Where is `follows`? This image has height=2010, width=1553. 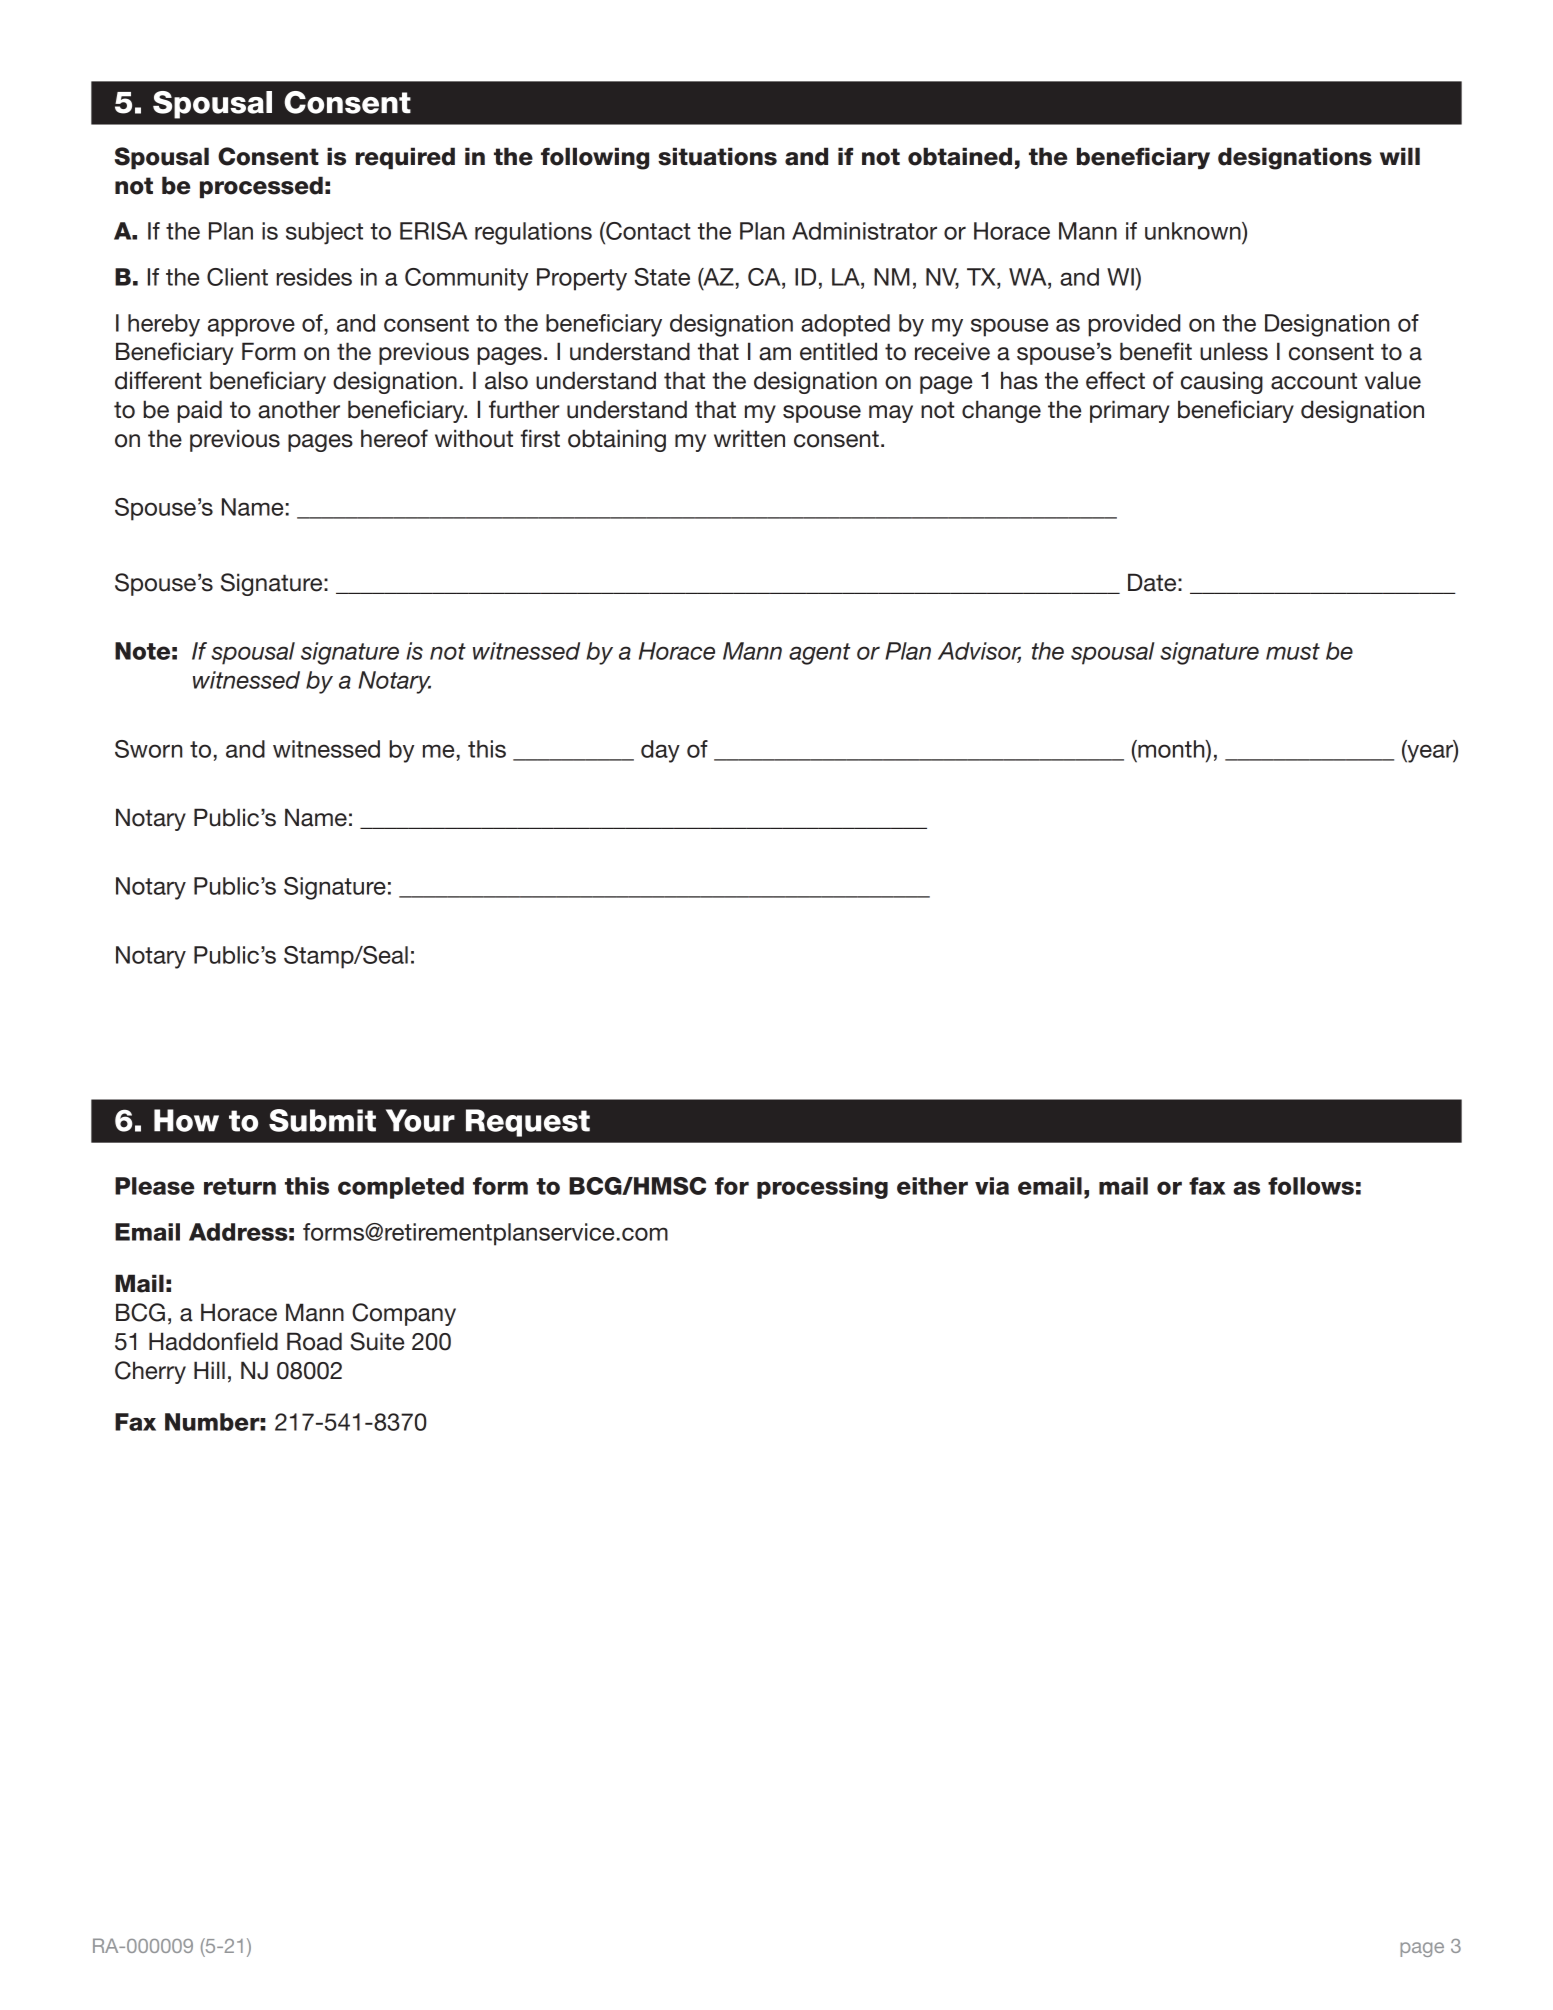 follows is located at coordinates (1311, 1186).
